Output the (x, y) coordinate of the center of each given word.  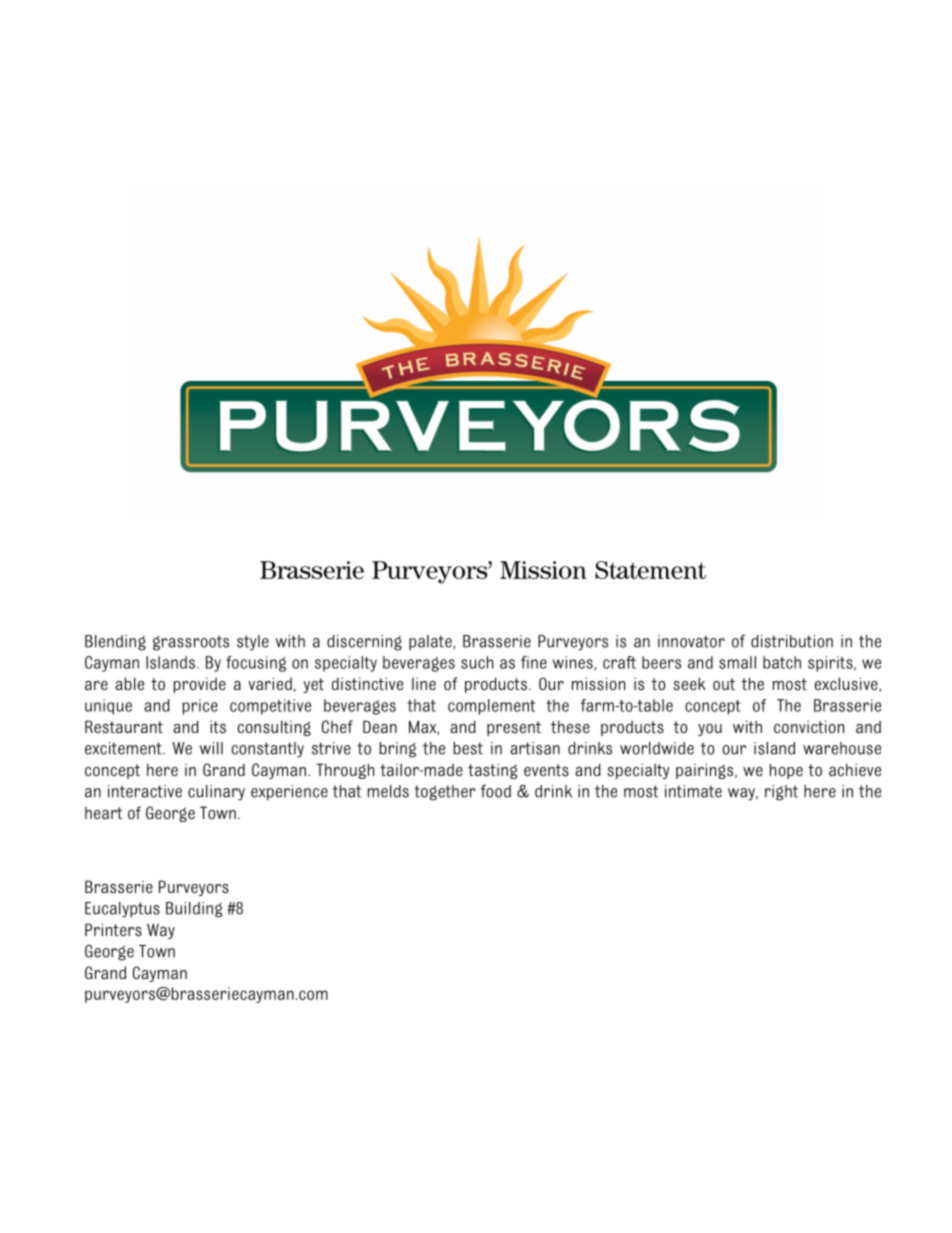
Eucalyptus (122, 910)
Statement (650, 570)
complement (491, 707)
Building (194, 910)
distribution (792, 641)
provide (199, 685)
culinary (216, 793)
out (724, 684)
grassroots (191, 643)
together (445, 793)
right (781, 793)
